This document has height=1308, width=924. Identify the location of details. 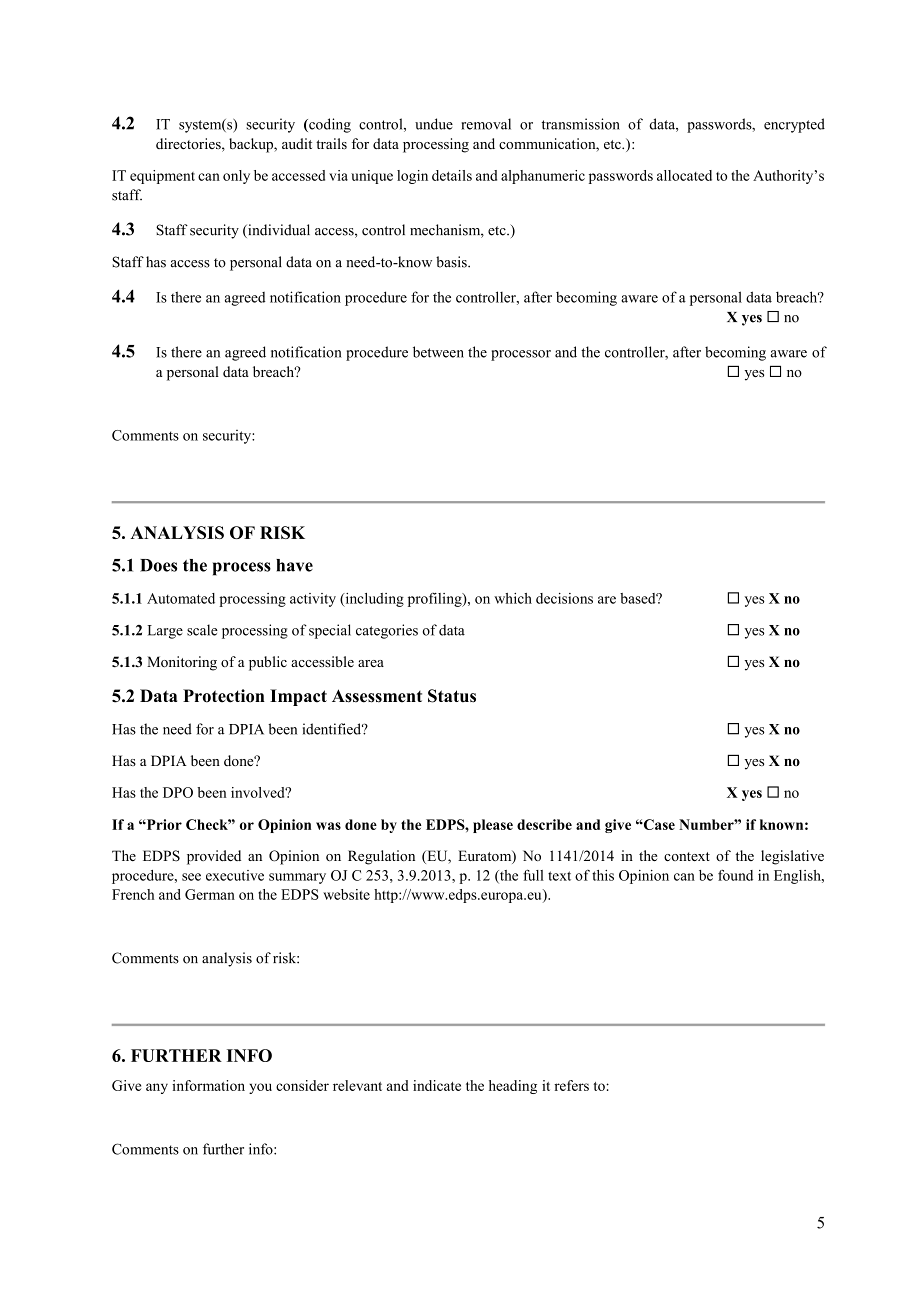
(452, 175).
